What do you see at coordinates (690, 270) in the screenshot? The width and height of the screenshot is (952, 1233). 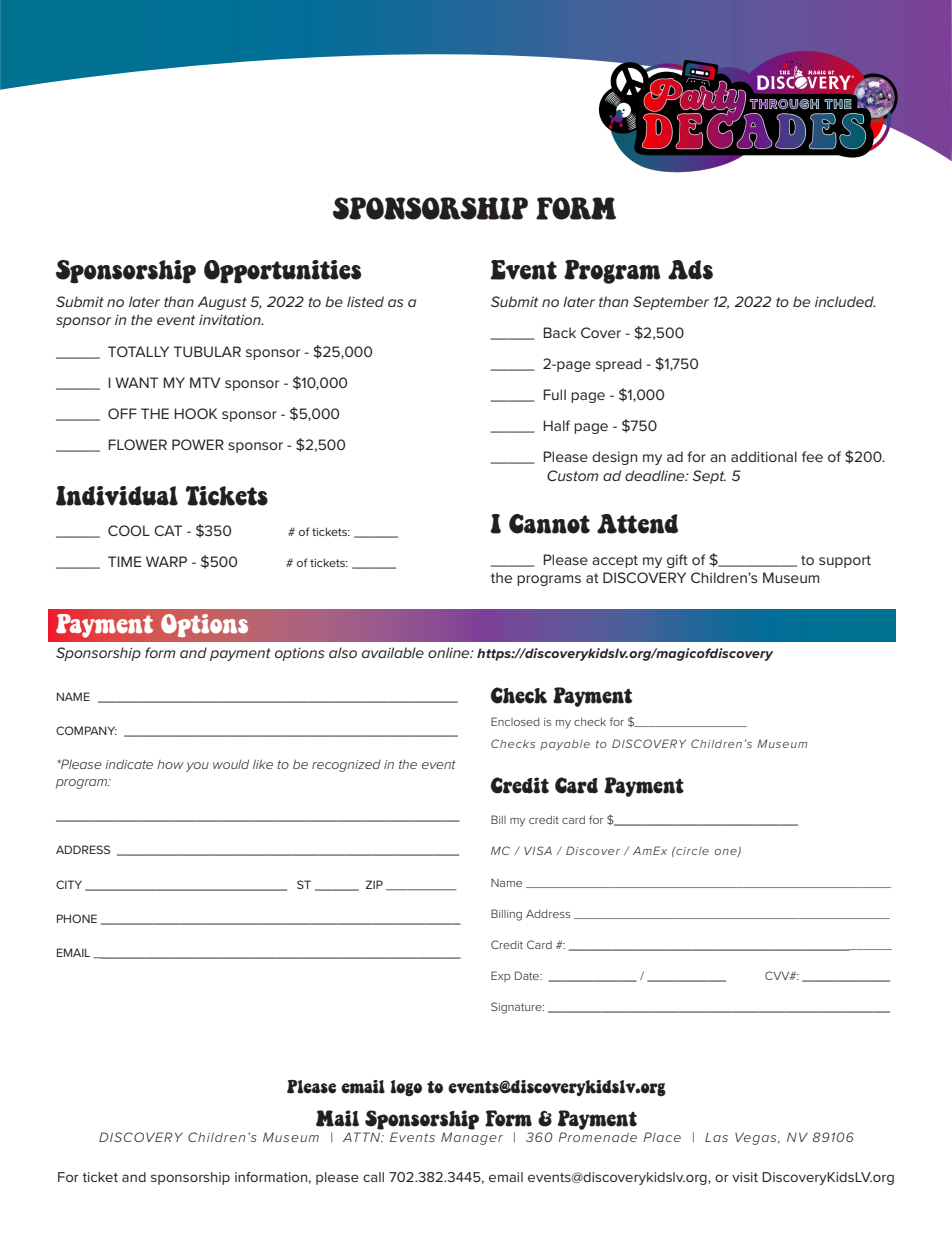 I see `Ads` at bounding box center [690, 270].
